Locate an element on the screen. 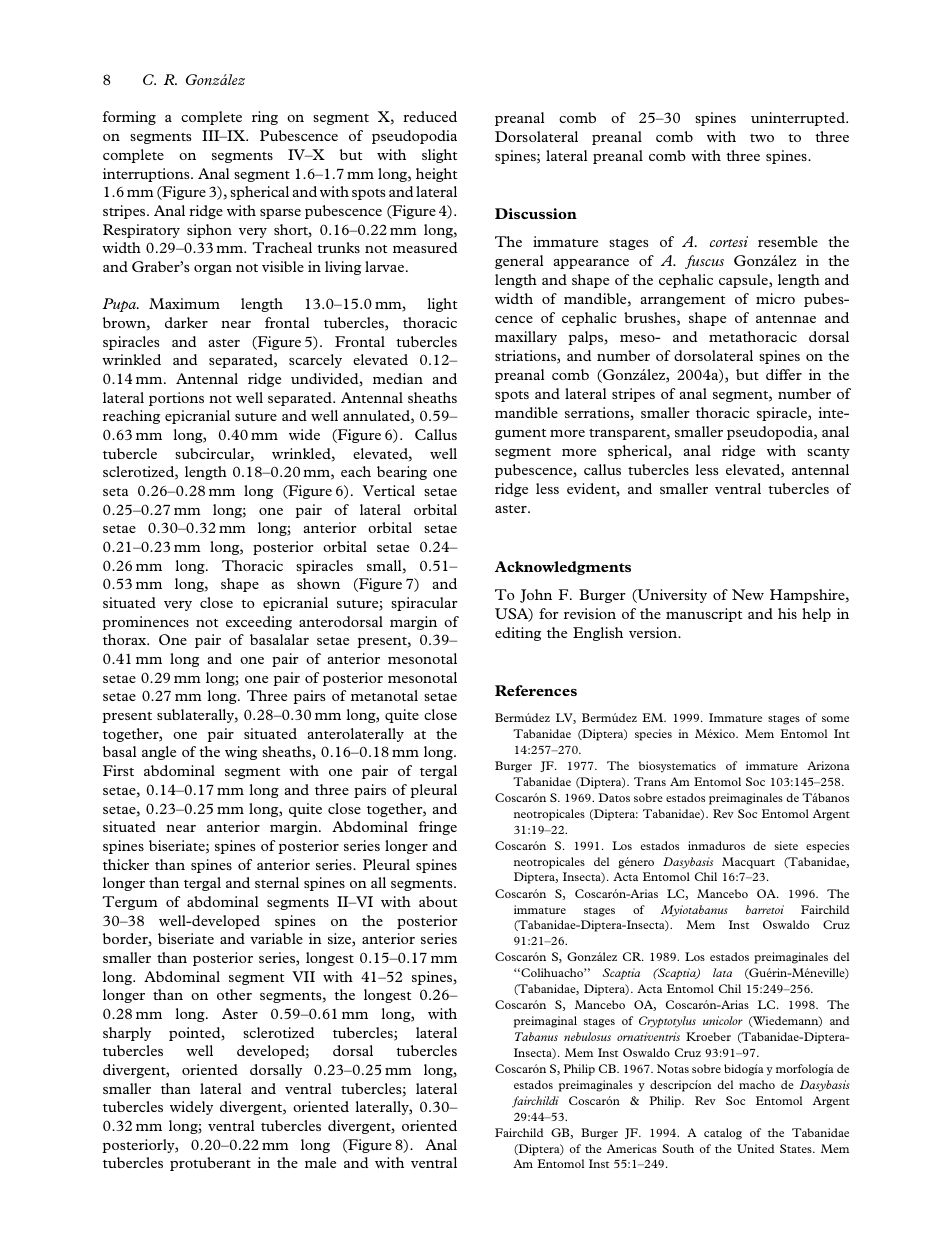  Americas is located at coordinates (632, 1148).
